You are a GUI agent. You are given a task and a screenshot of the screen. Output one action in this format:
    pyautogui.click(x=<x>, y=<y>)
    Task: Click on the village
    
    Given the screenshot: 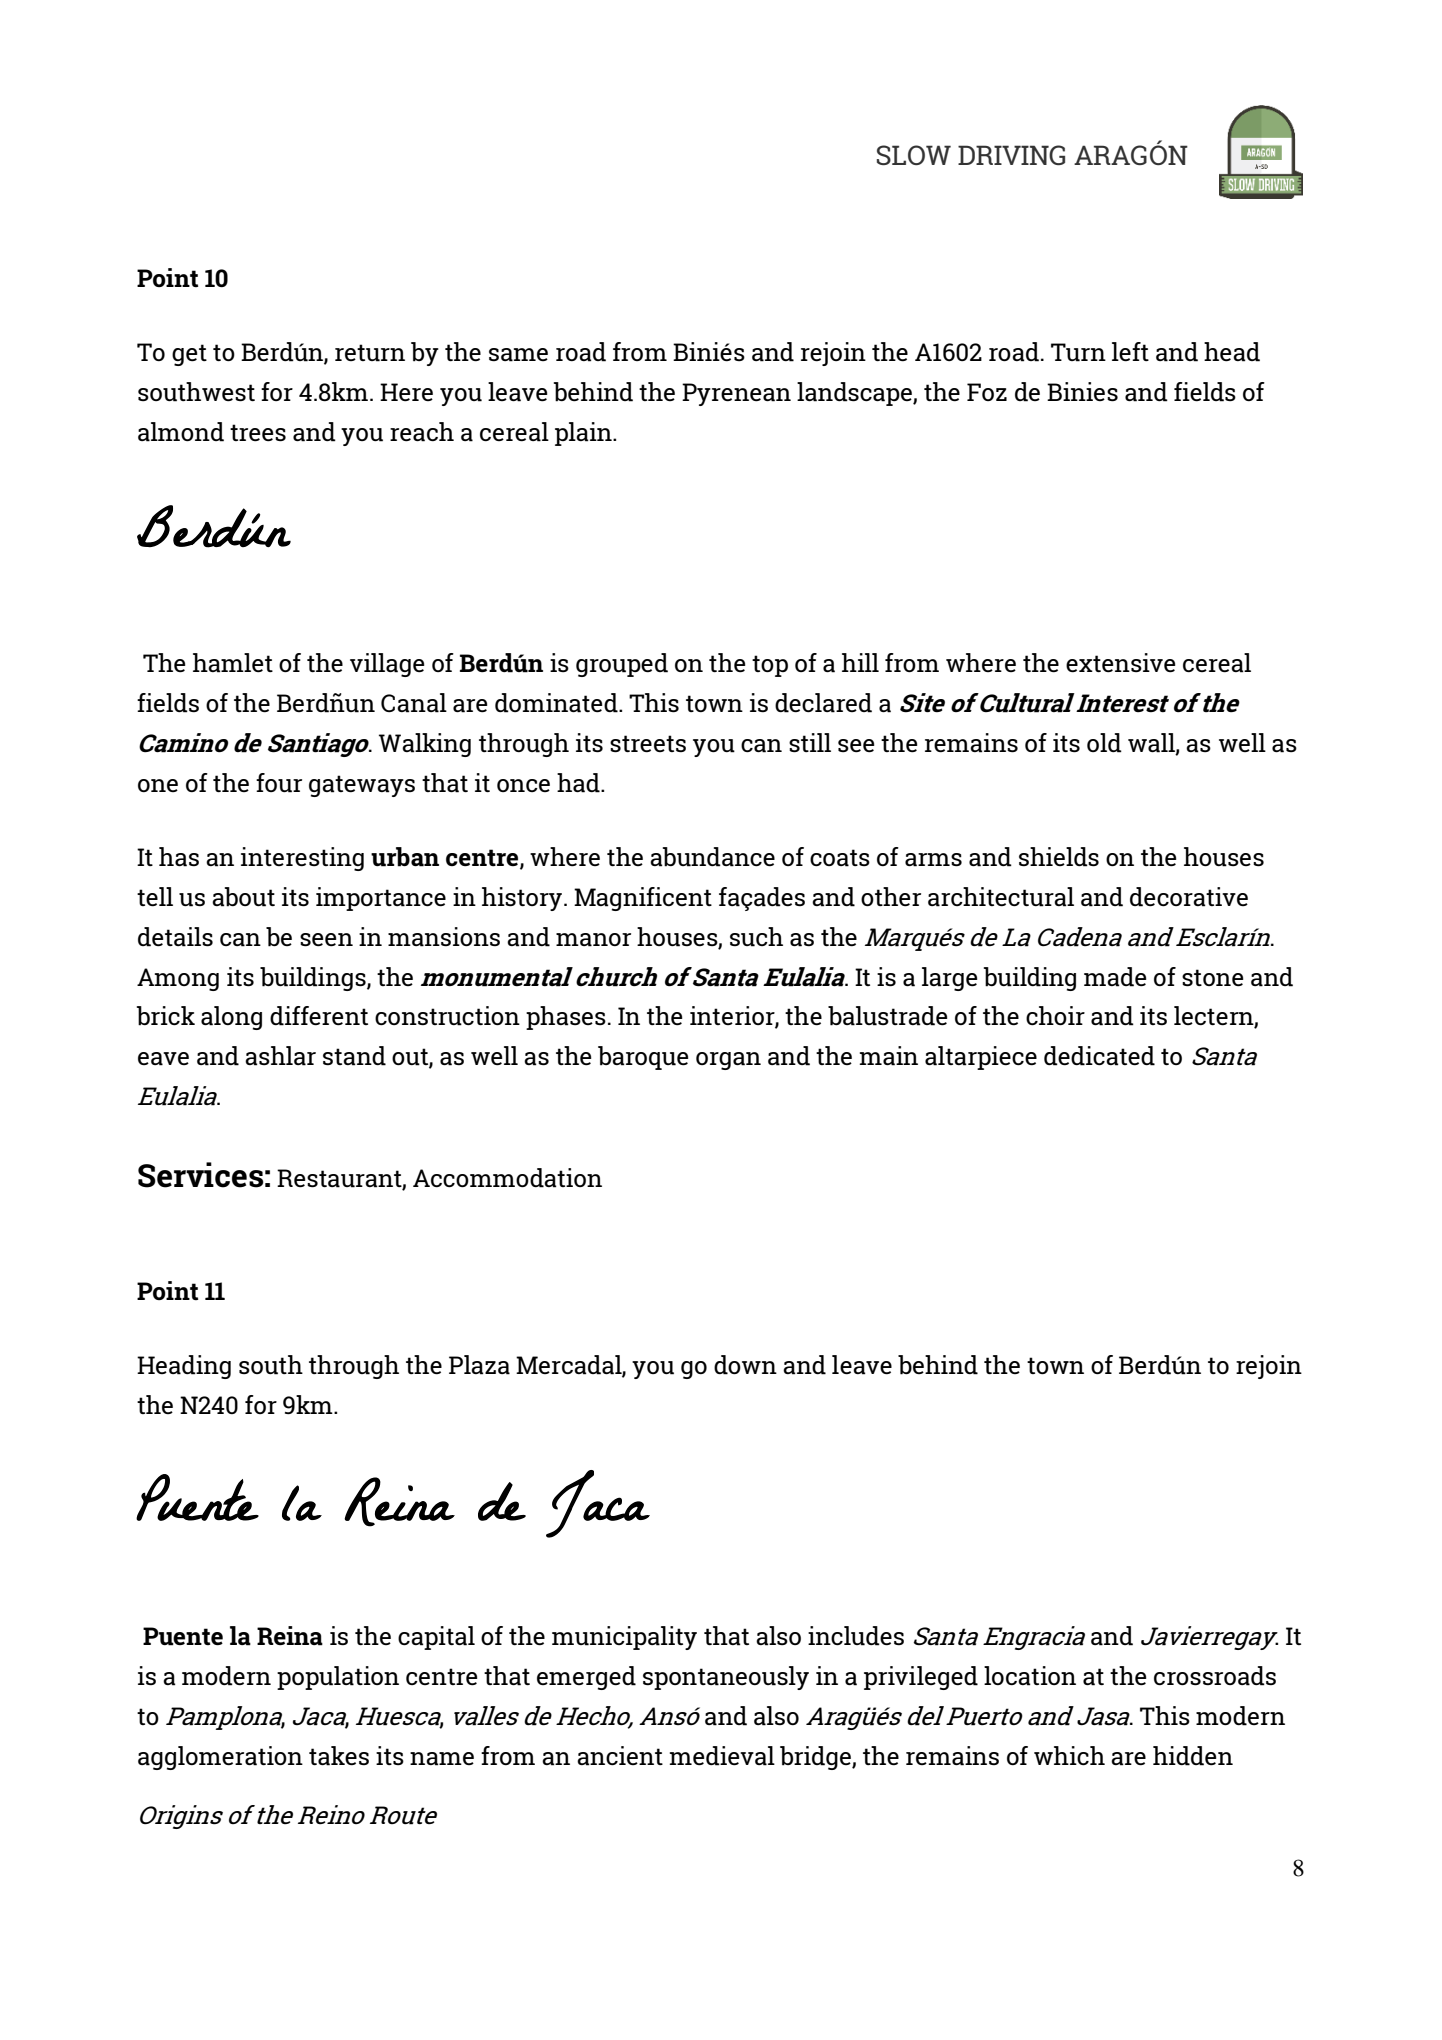 What is the action you would take?
    pyautogui.click(x=387, y=665)
